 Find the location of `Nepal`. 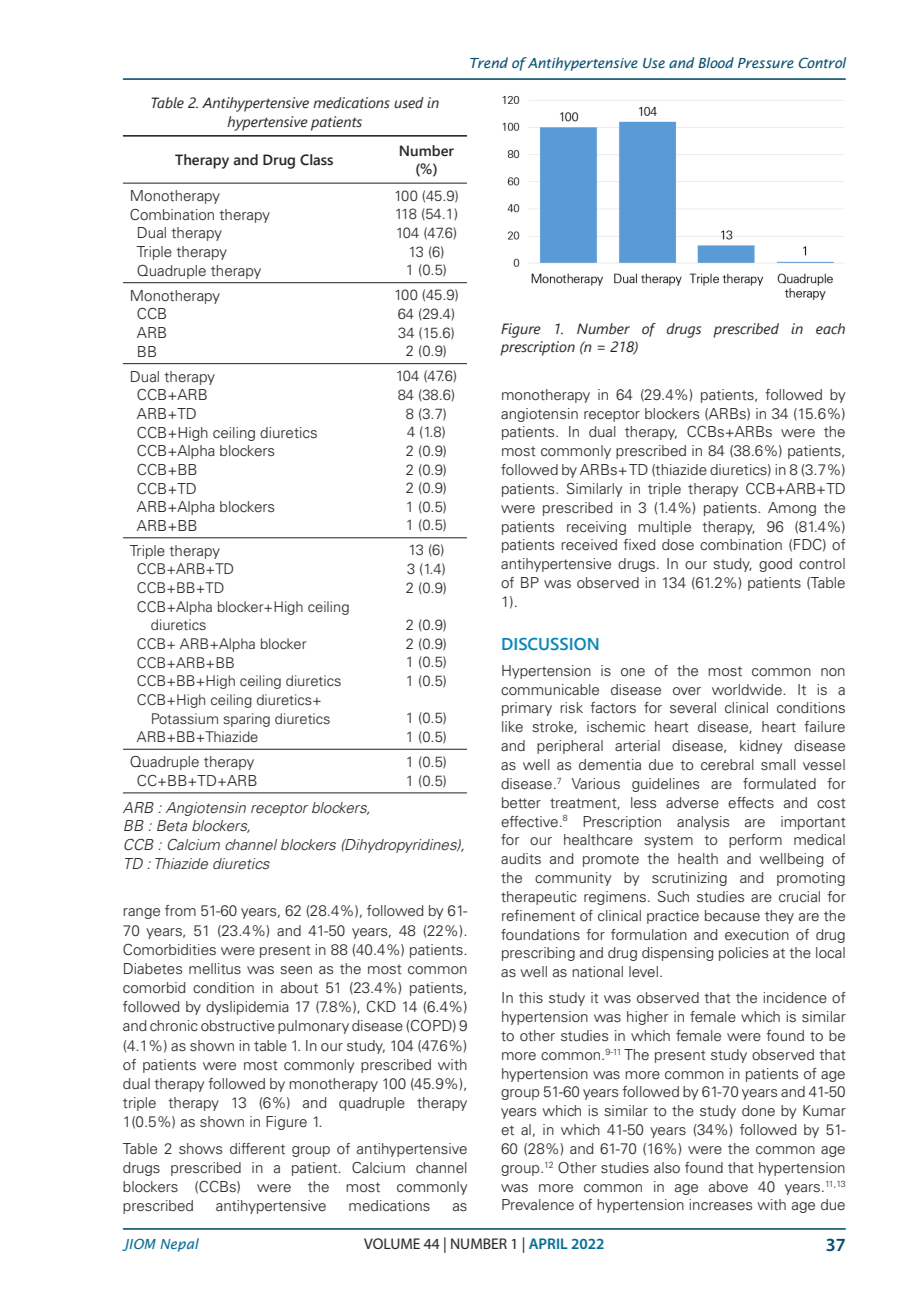

Nepal is located at coordinates (179, 1245).
